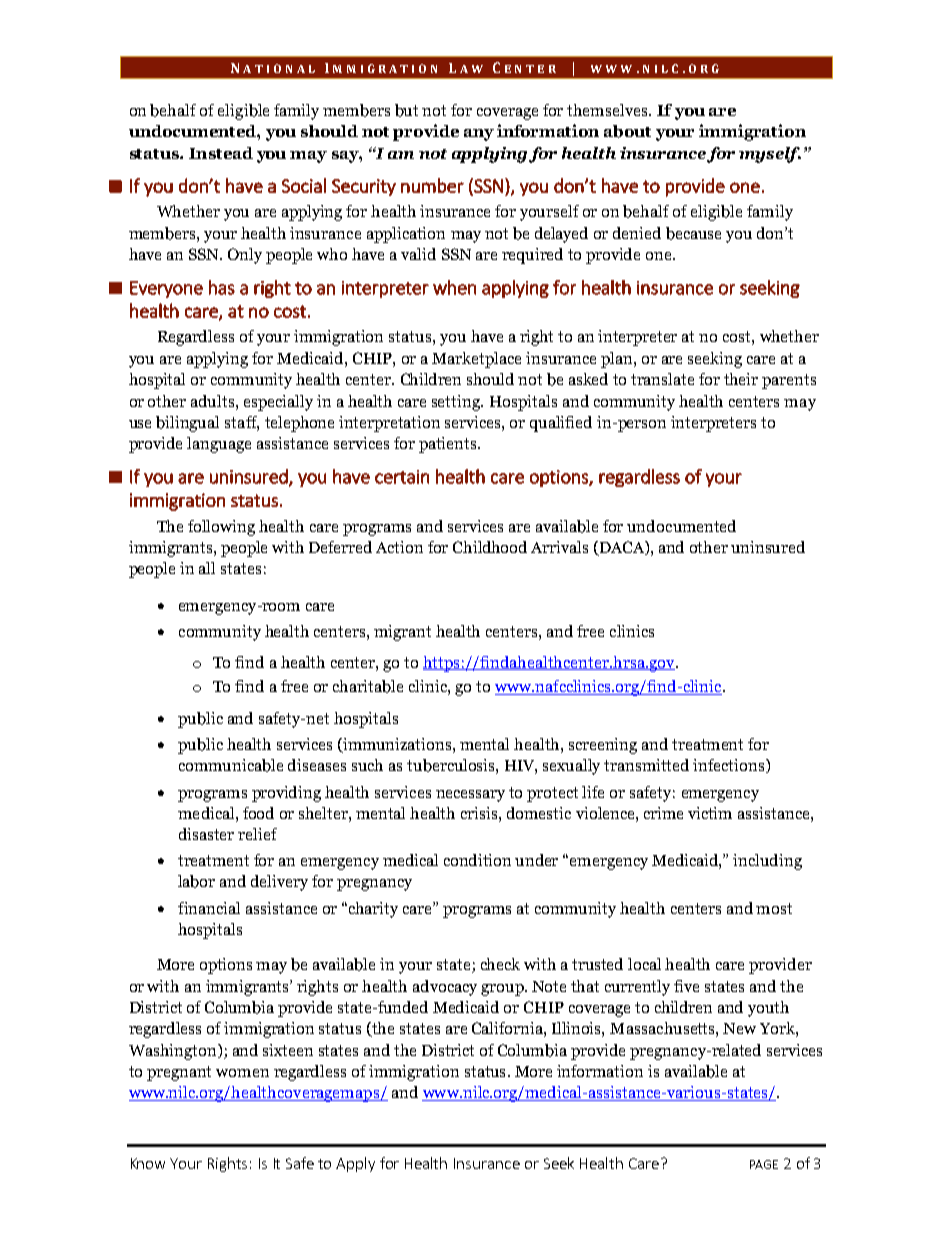  What do you see at coordinates (242, 1073) in the image?
I see `women` at bounding box center [242, 1073].
